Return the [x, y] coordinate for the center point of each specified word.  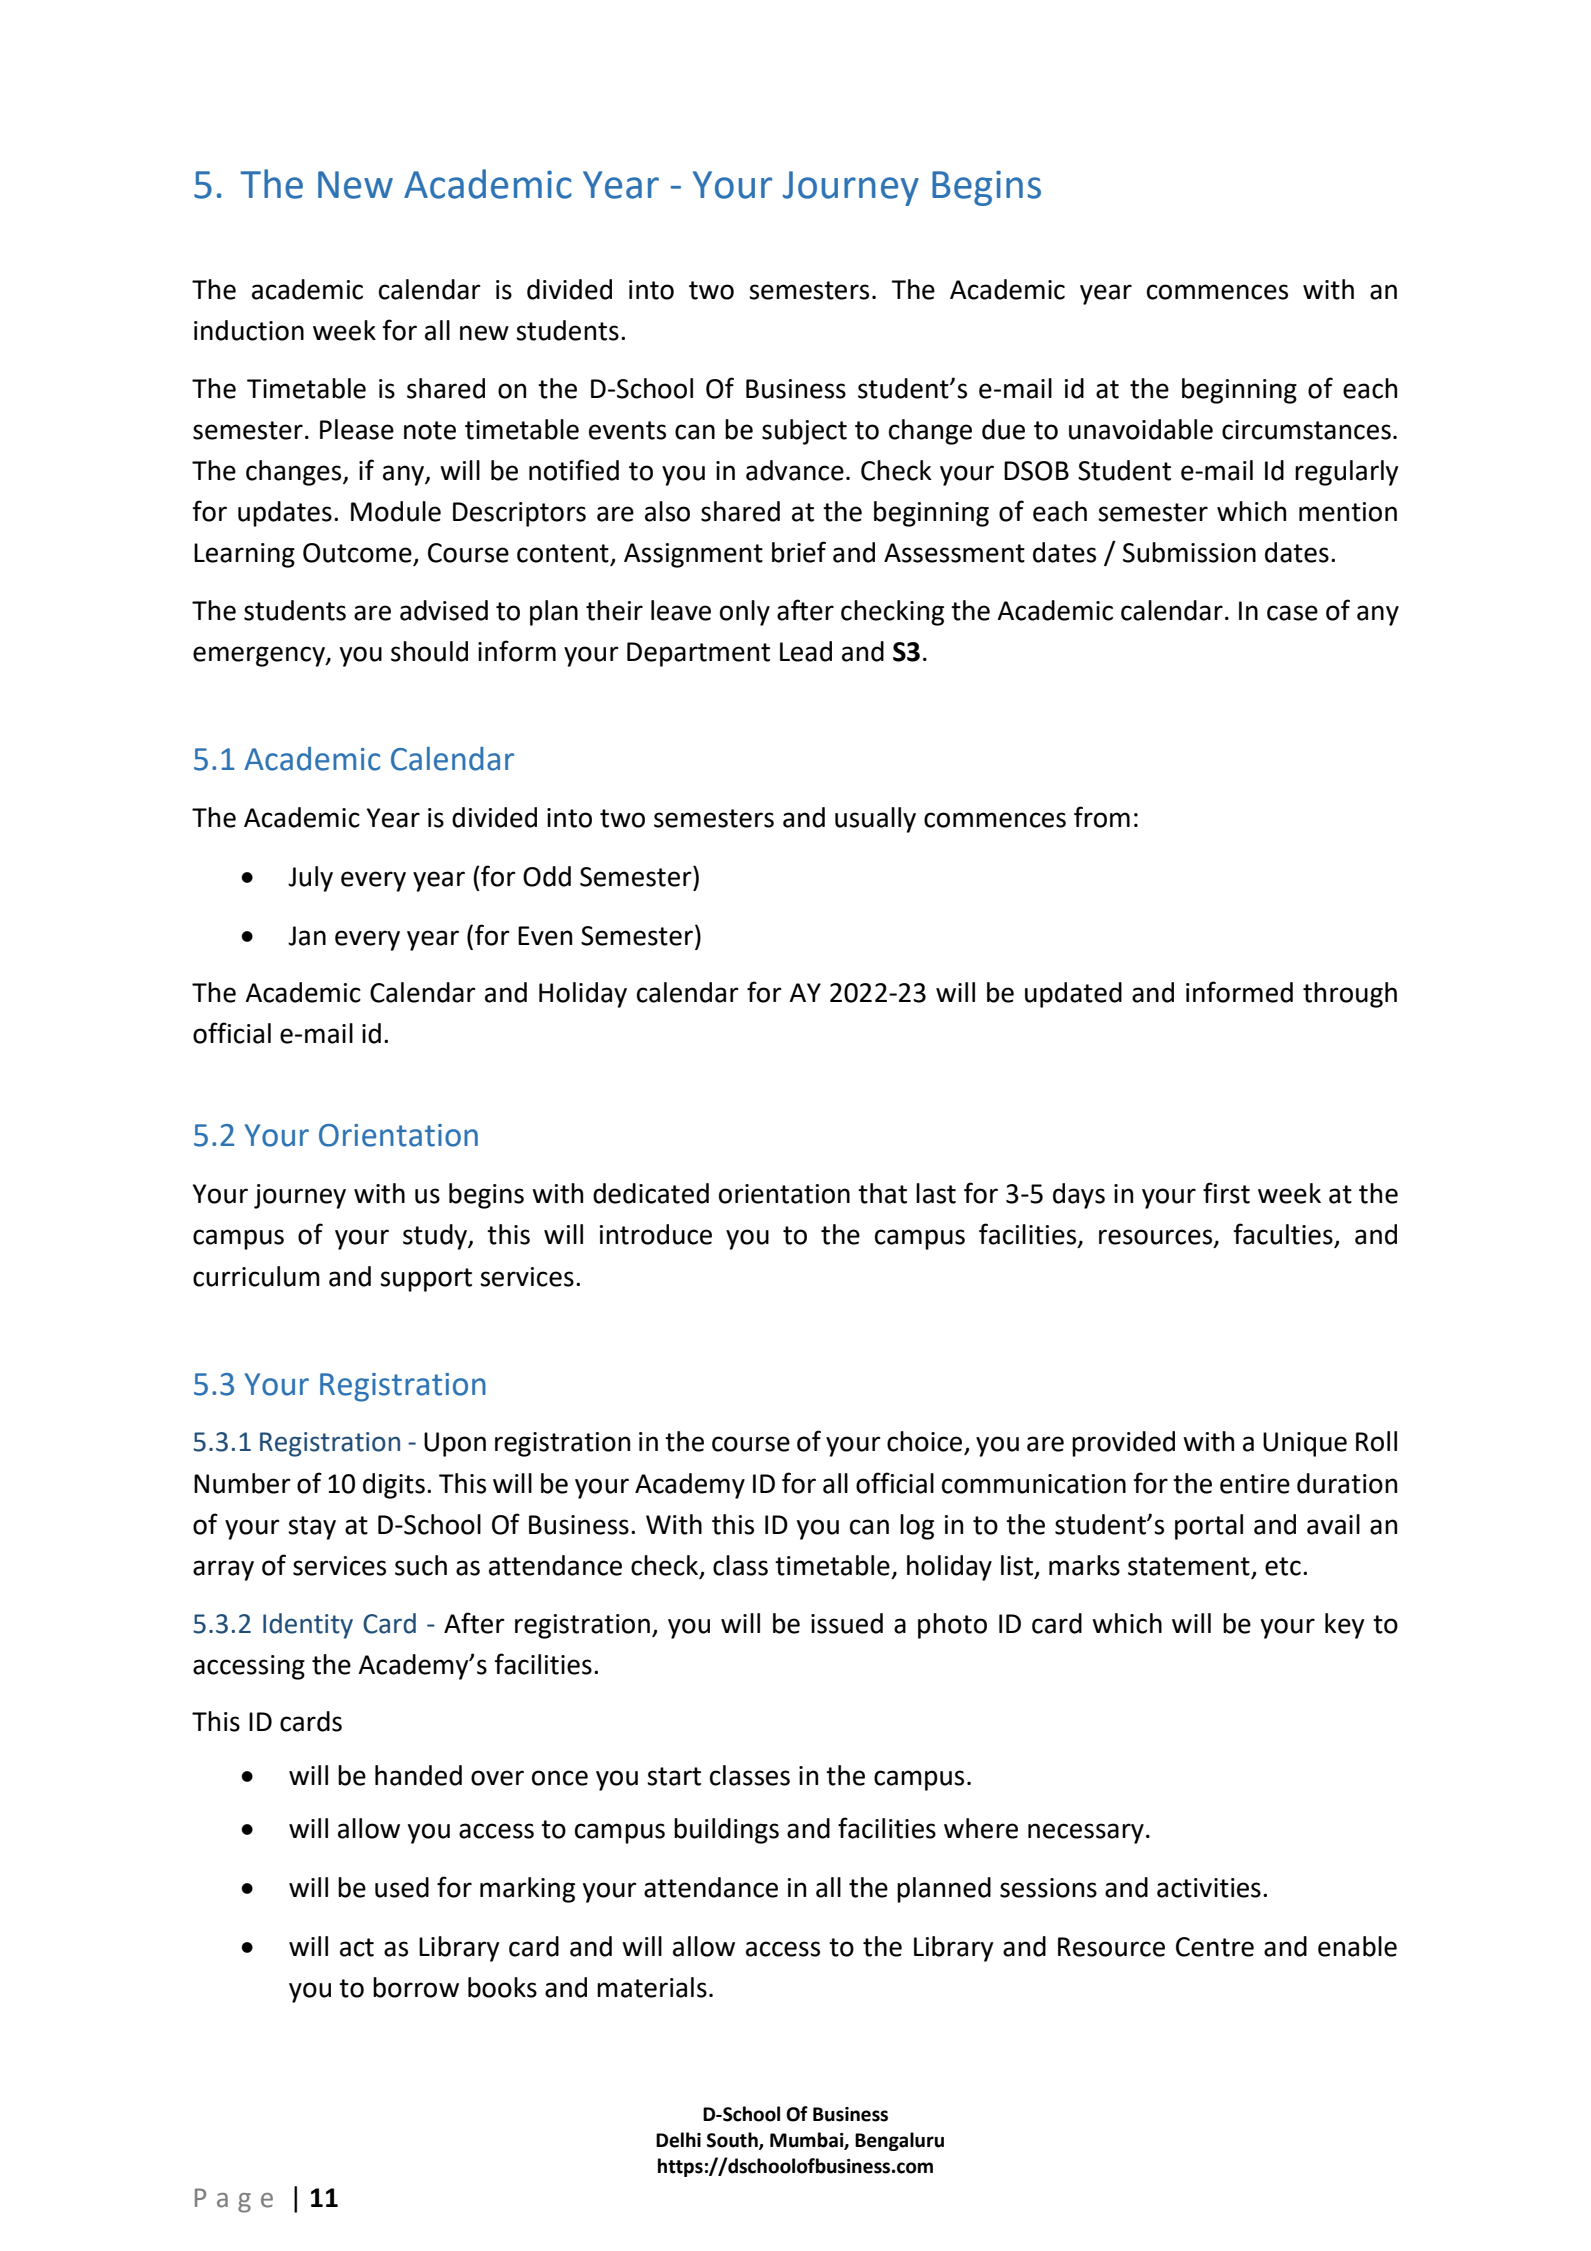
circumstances [1306, 430]
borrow [416, 1987]
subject [804, 432]
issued [847, 1623]
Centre [1215, 1947]
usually [875, 820]
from [1102, 817]
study [436, 1237]
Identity [308, 1626]
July [310, 879]
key [1344, 1626]
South [733, 2141]
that [882, 1193]
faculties [1284, 1235]
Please [357, 429]
